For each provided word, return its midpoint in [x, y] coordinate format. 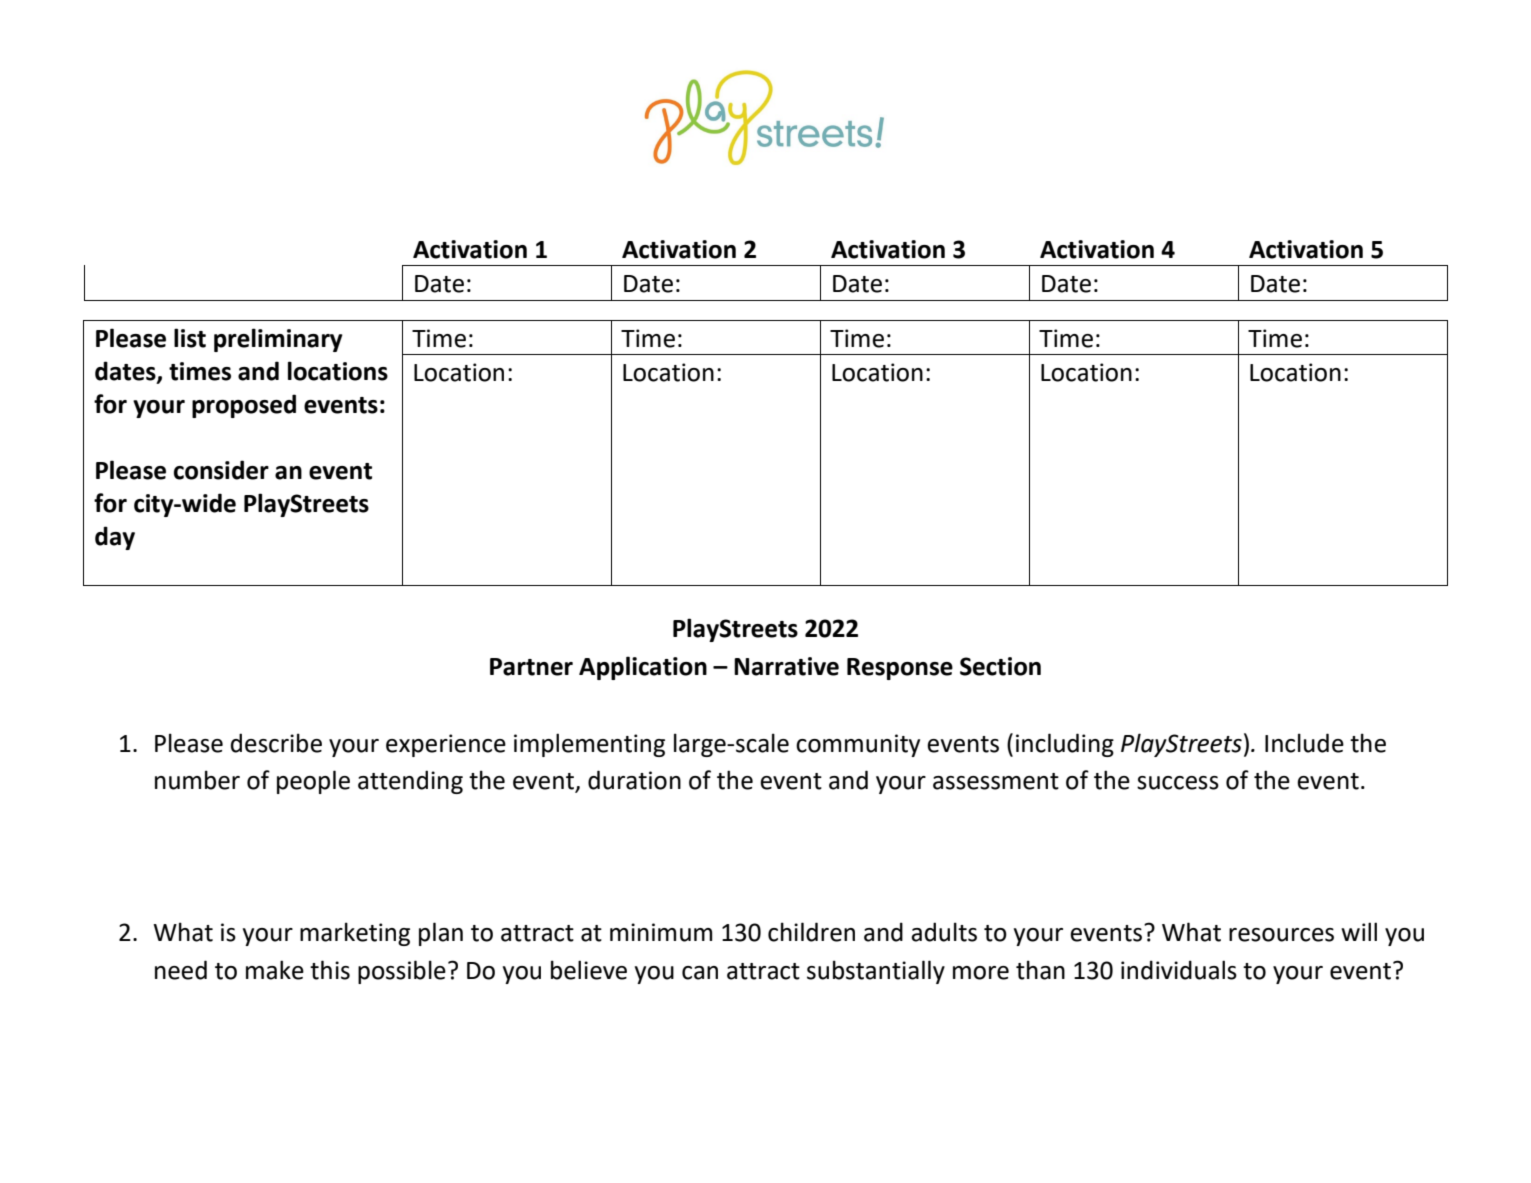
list [190, 338]
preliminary [278, 340]
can [700, 973]
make [275, 970]
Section [1000, 666]
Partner [531, 667]
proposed [244, 406]
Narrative [786, 666]
